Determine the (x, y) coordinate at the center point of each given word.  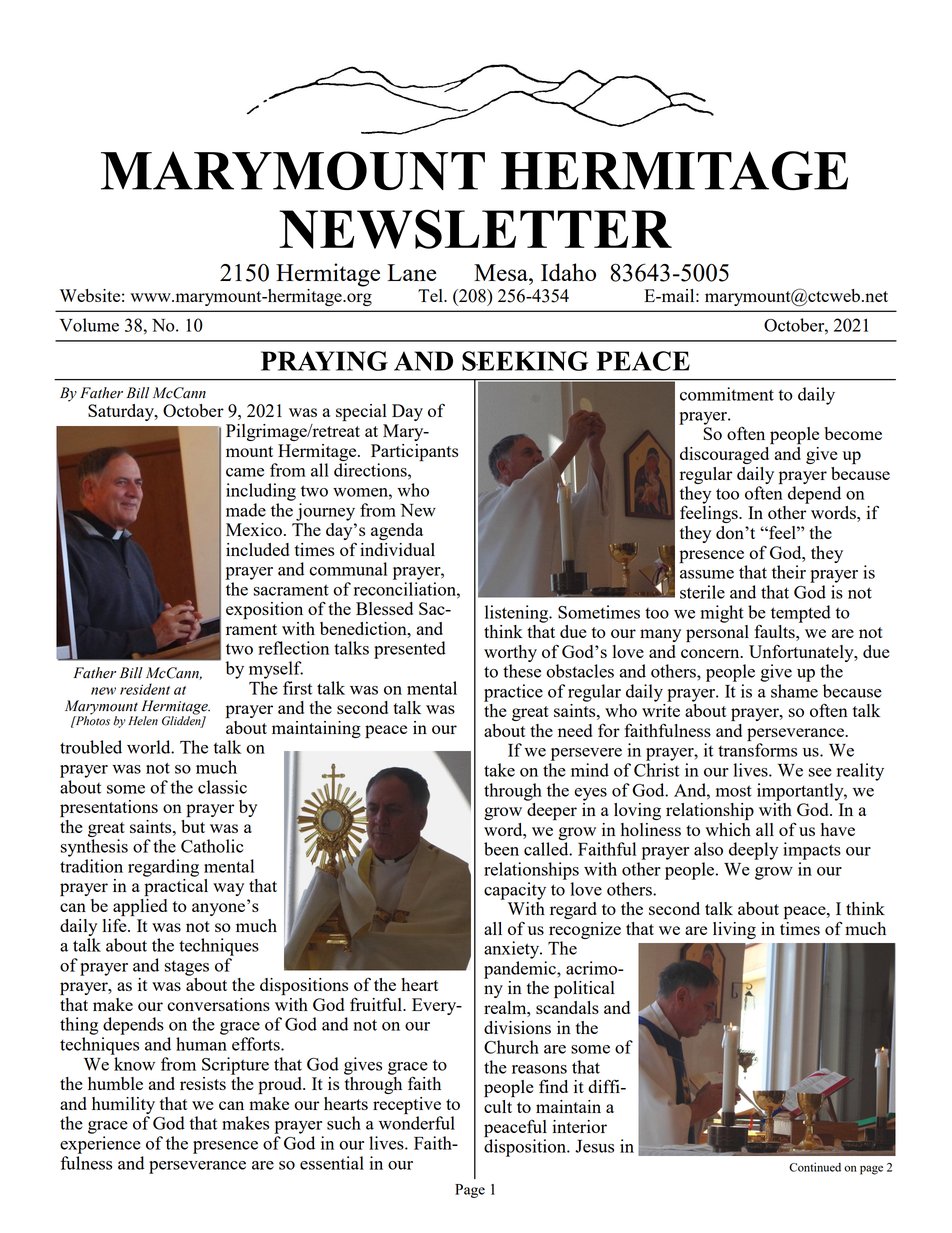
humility (123, 1105)
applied (140, 906)
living (734, 930)
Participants (414, 453)
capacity (515, 891)
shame (794, 691)
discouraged (724, 455)
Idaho (568, 272)
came (245, 472)
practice (513, 693)
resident (145, 689)
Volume (89, 325)
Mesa (502, 272)
